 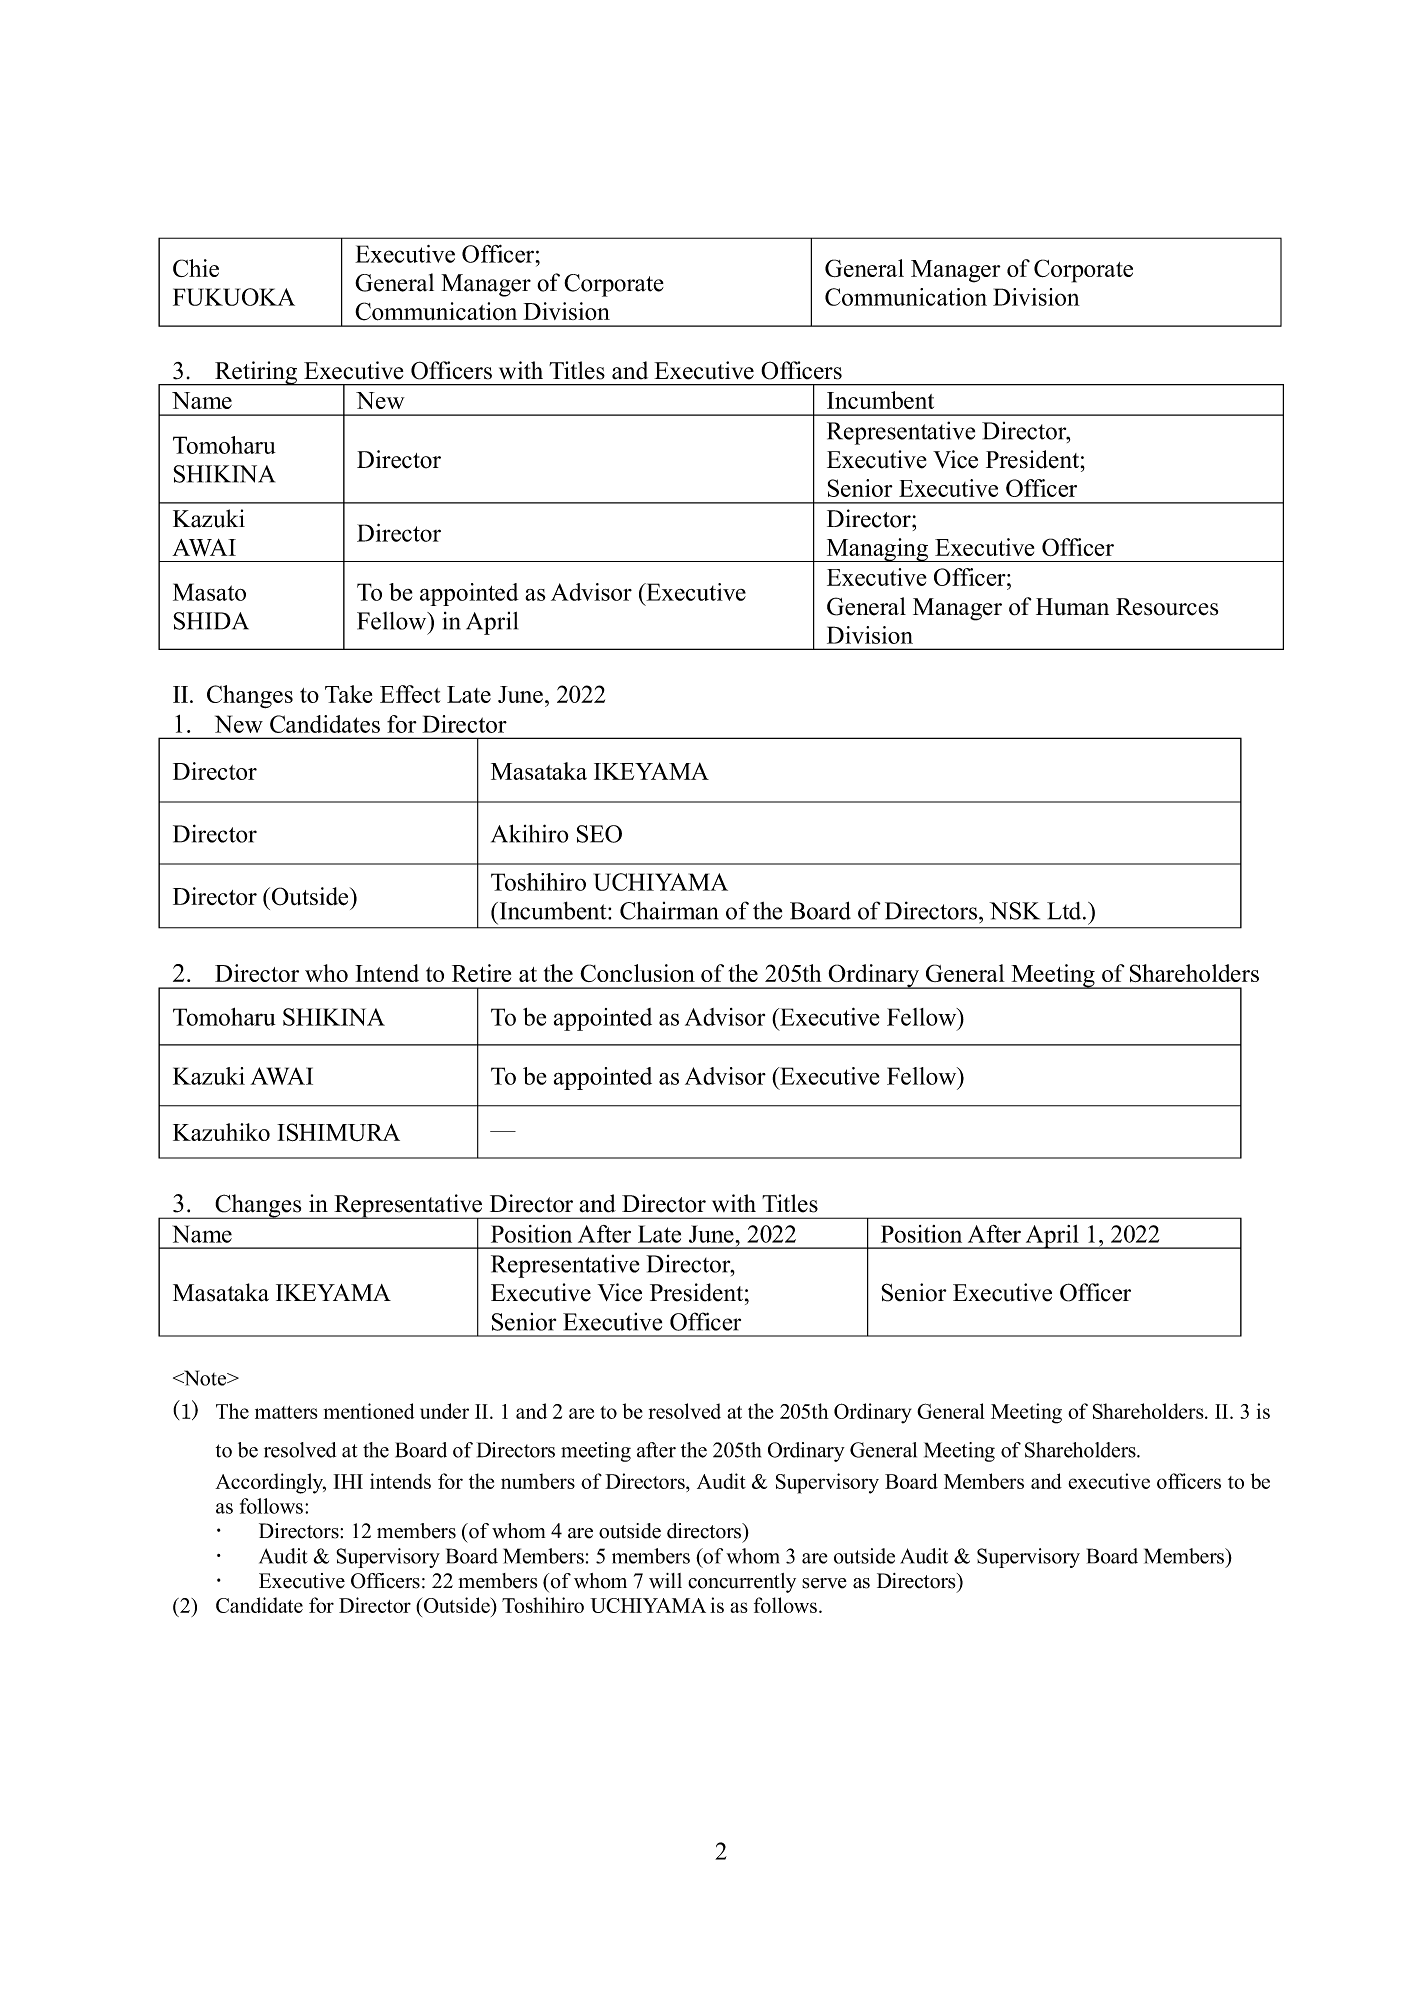 What do you see at coordinates (286, 1412) in the image?
I see `matters` at bounding box center [286, 1412].
